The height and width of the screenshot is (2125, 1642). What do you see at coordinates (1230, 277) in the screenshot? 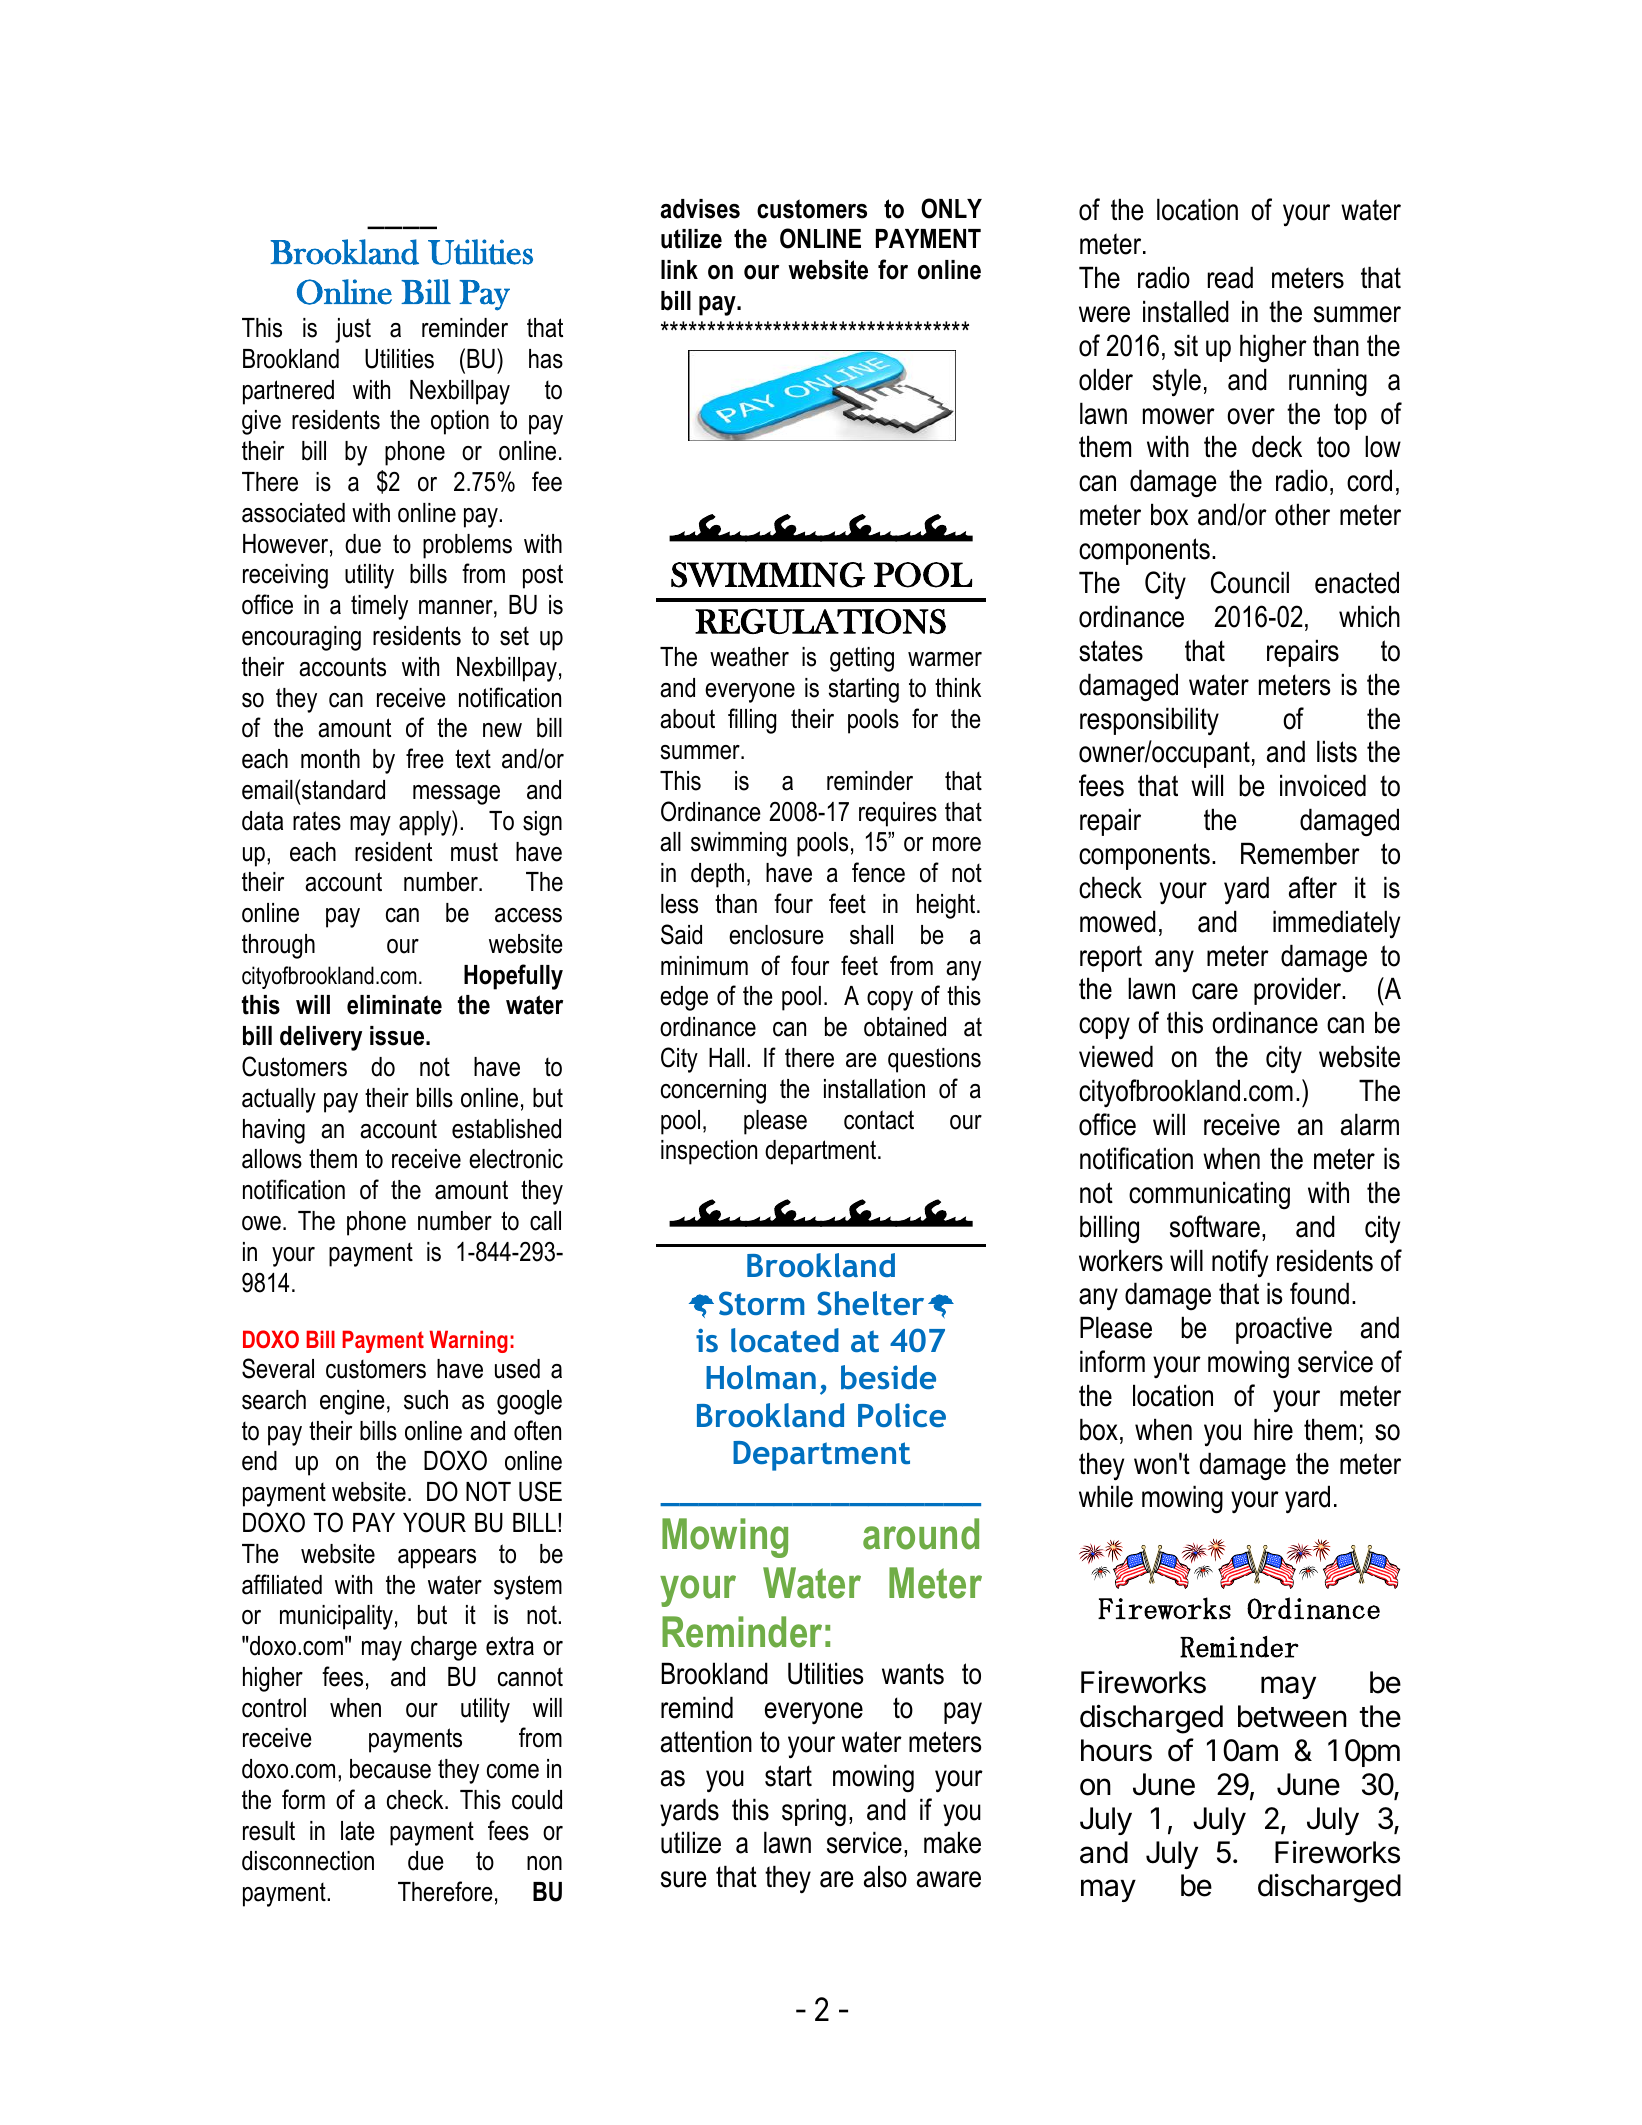
I see `read` at bounding box center [1230, 277].
